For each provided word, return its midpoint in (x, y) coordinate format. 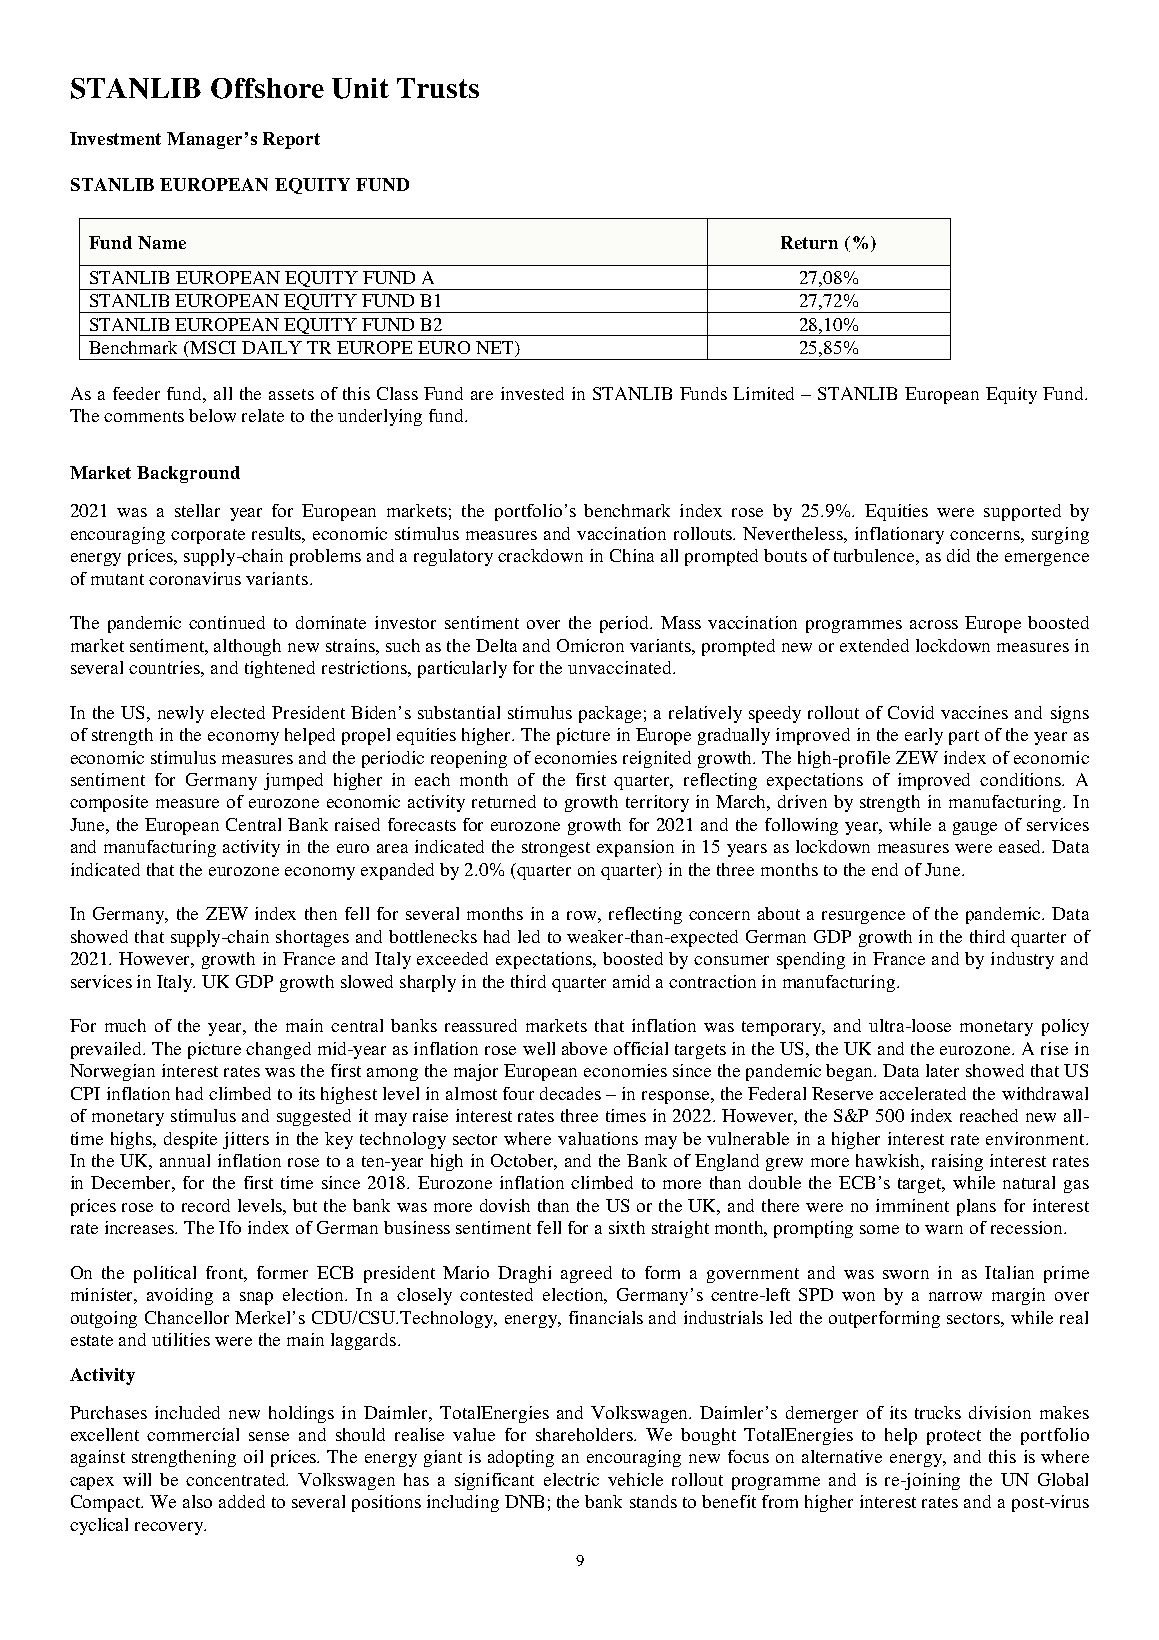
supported (1022, 512)
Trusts (438, 88)
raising (957, 1162)
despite (190, 1140)
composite (109, 803)
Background (188, 474)
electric (571, 1479)
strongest (556, 849)
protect (954, 1437)
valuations (598, 1138)
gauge (975, 828)
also (197, 1501)
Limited (763, 393)
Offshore (267, 88)
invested (532, 393)
